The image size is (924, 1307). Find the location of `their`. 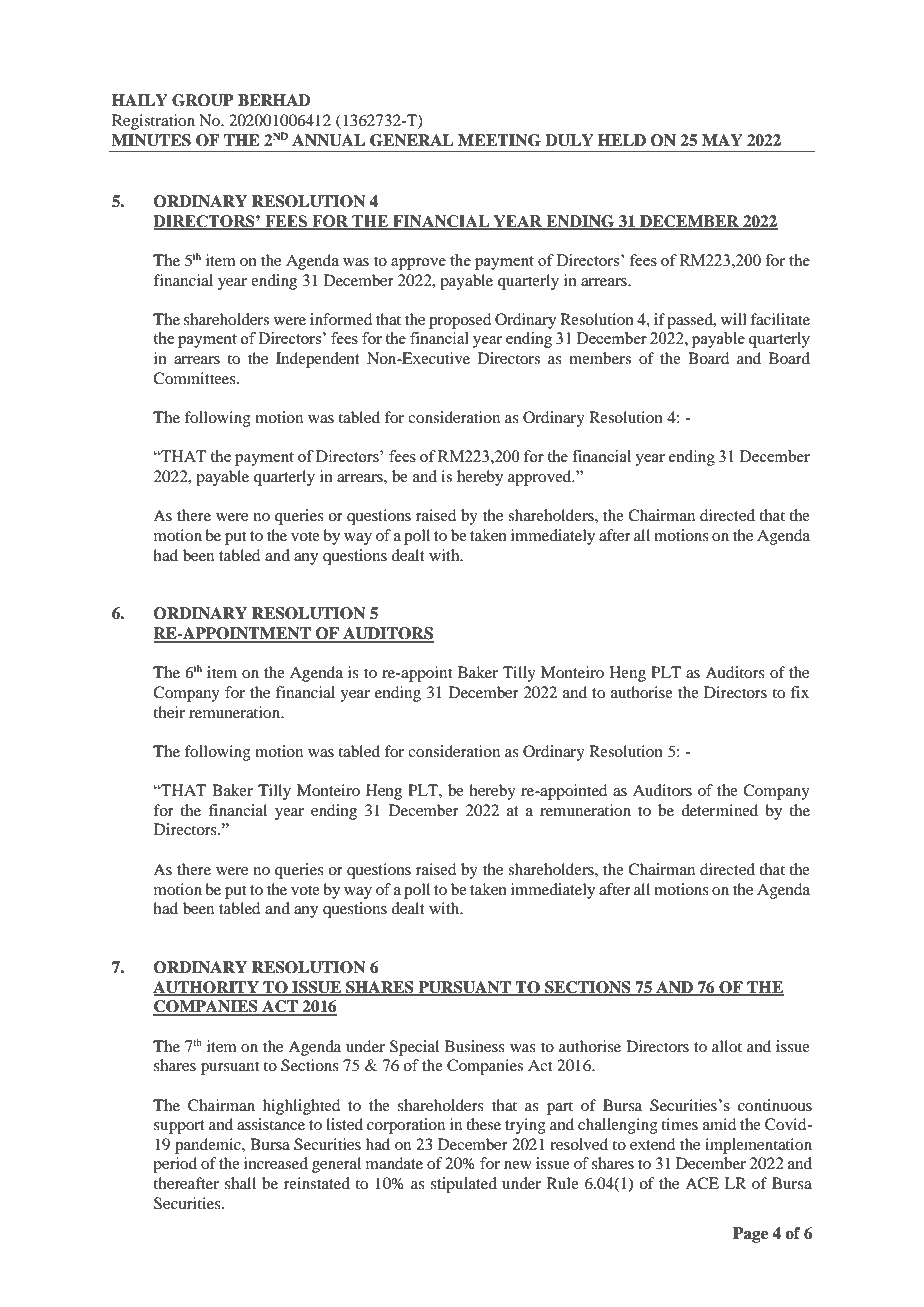

their is located at coordinates (169, 712).
